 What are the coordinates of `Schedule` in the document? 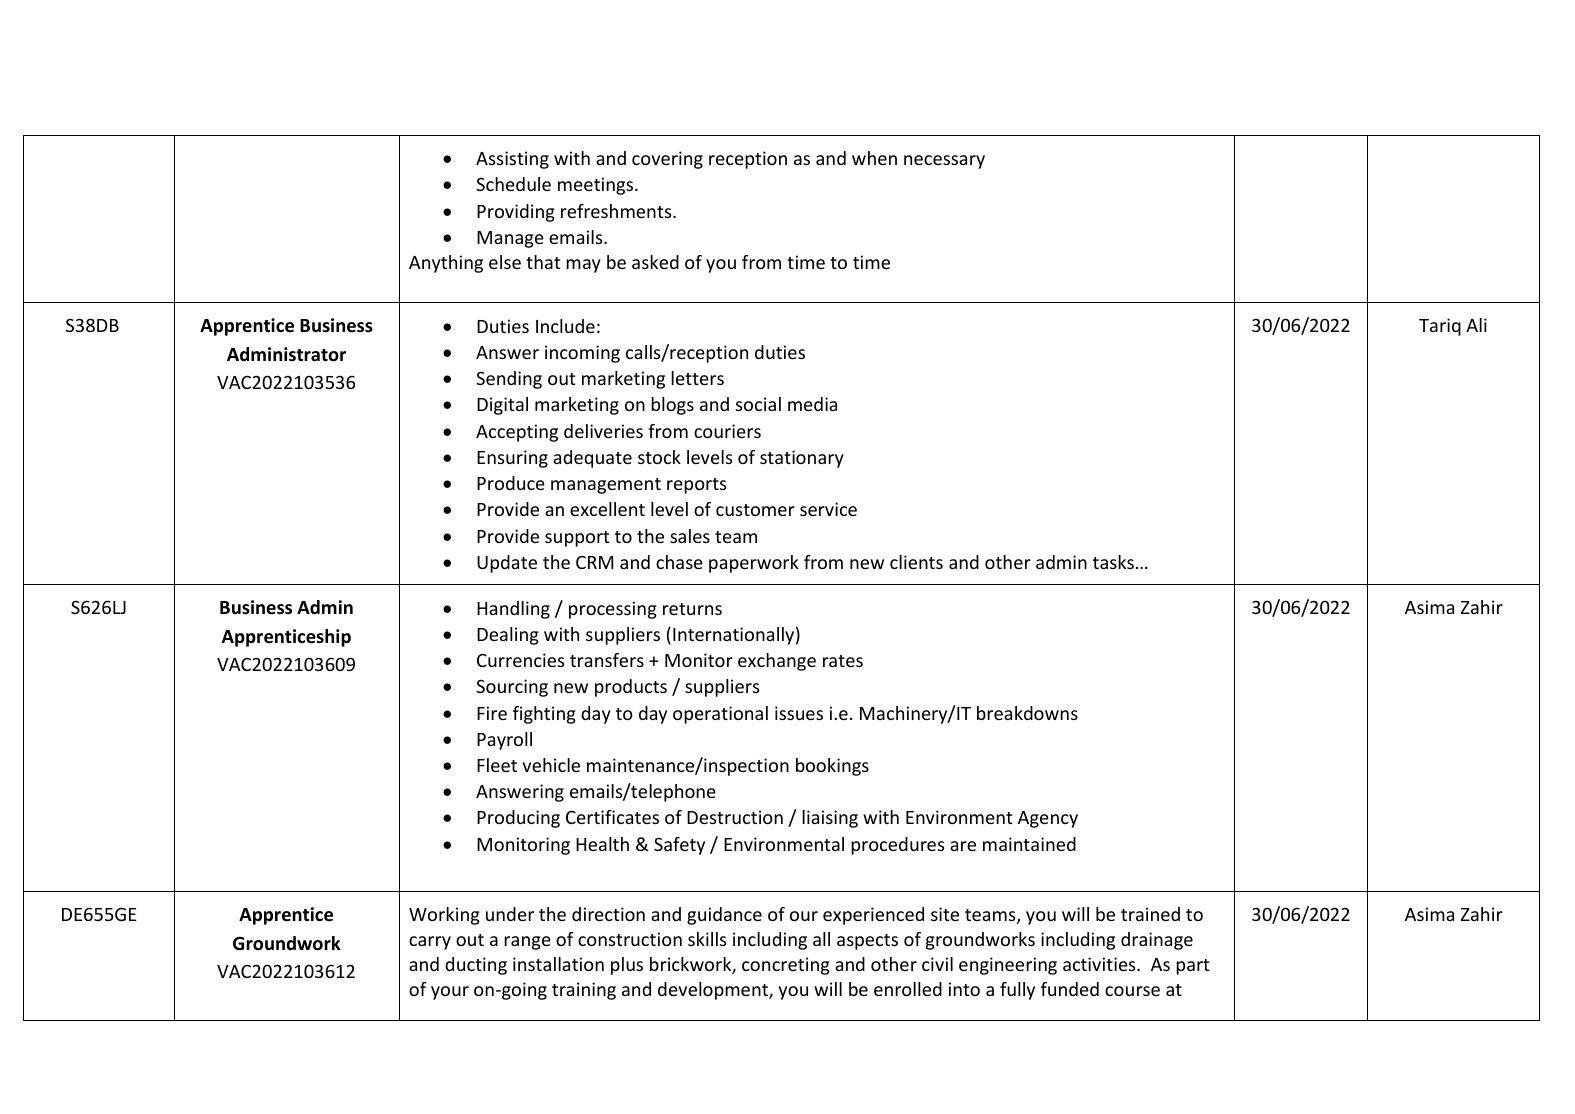 It's located at (513, 184).
